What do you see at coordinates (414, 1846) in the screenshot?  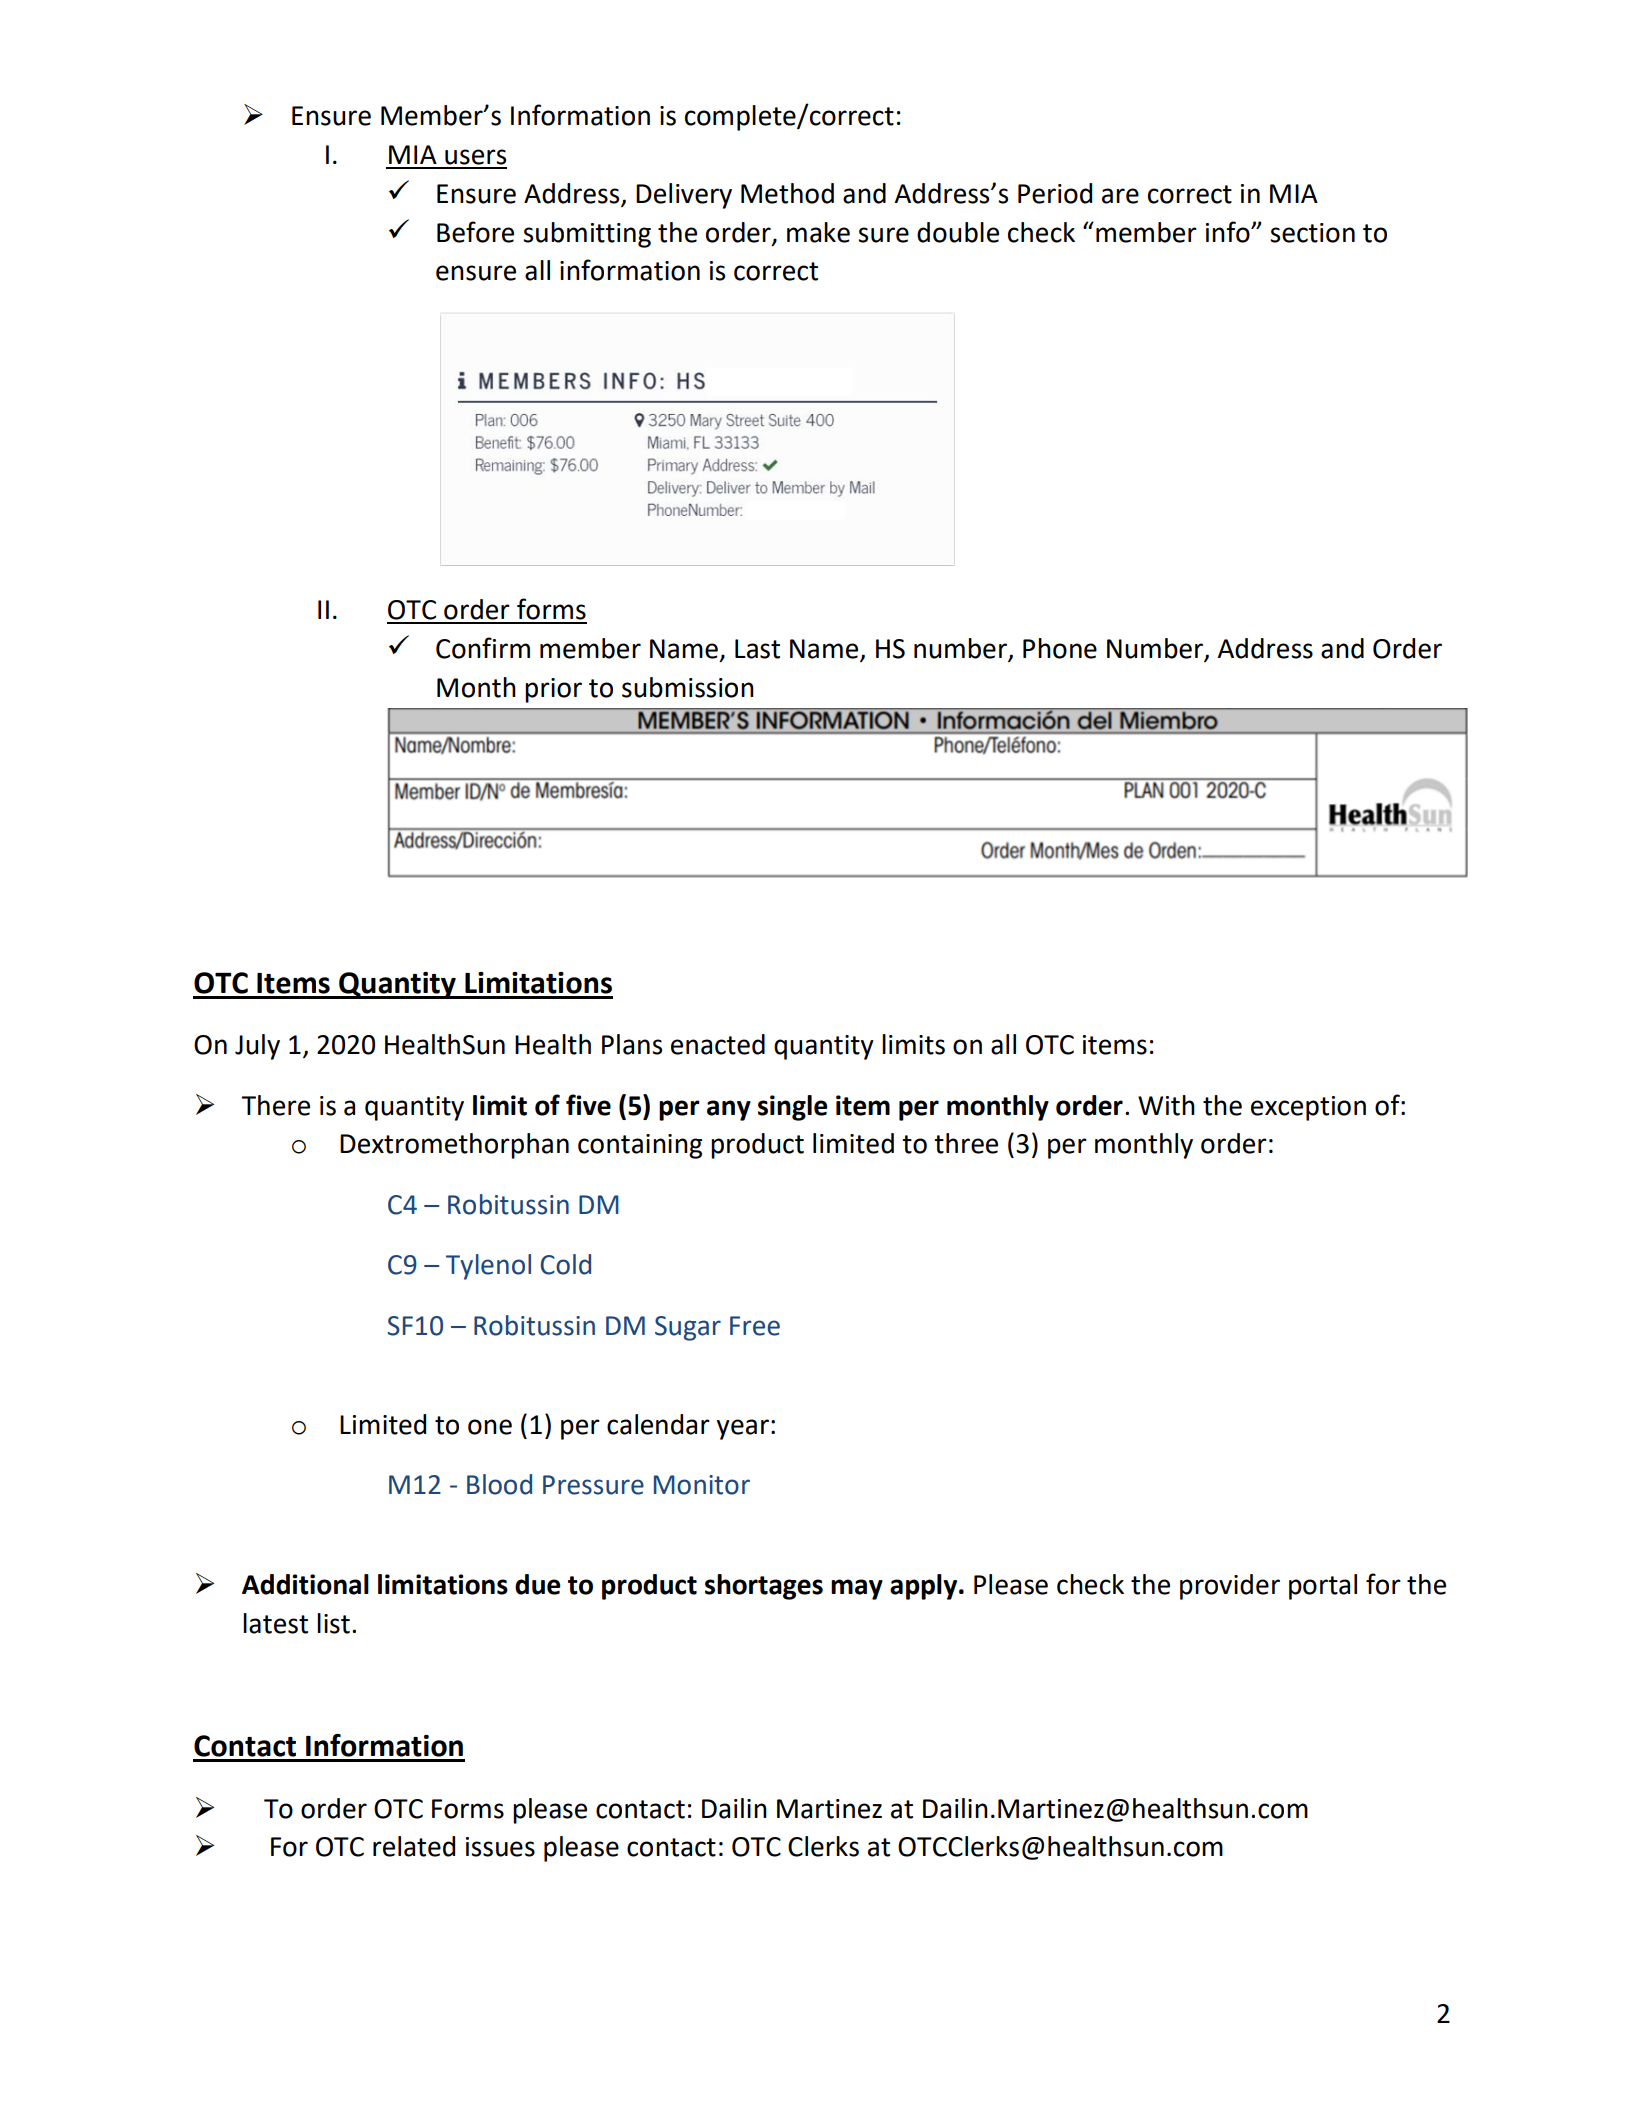 I see `related` at bounding box center [414, 1846].
